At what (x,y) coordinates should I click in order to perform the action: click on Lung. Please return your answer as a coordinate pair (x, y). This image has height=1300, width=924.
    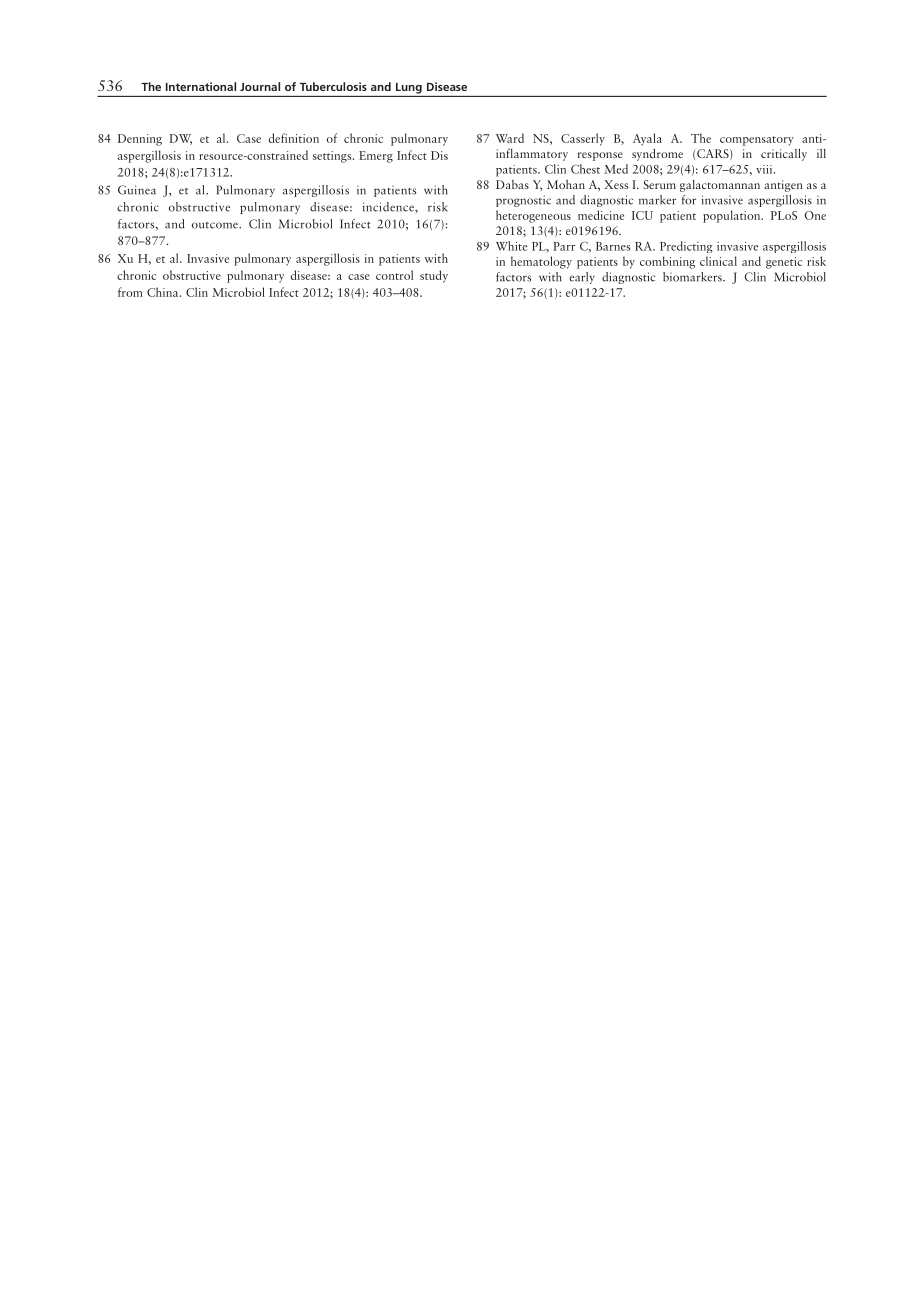
    Looking at the image, I should click on (409, 88).
